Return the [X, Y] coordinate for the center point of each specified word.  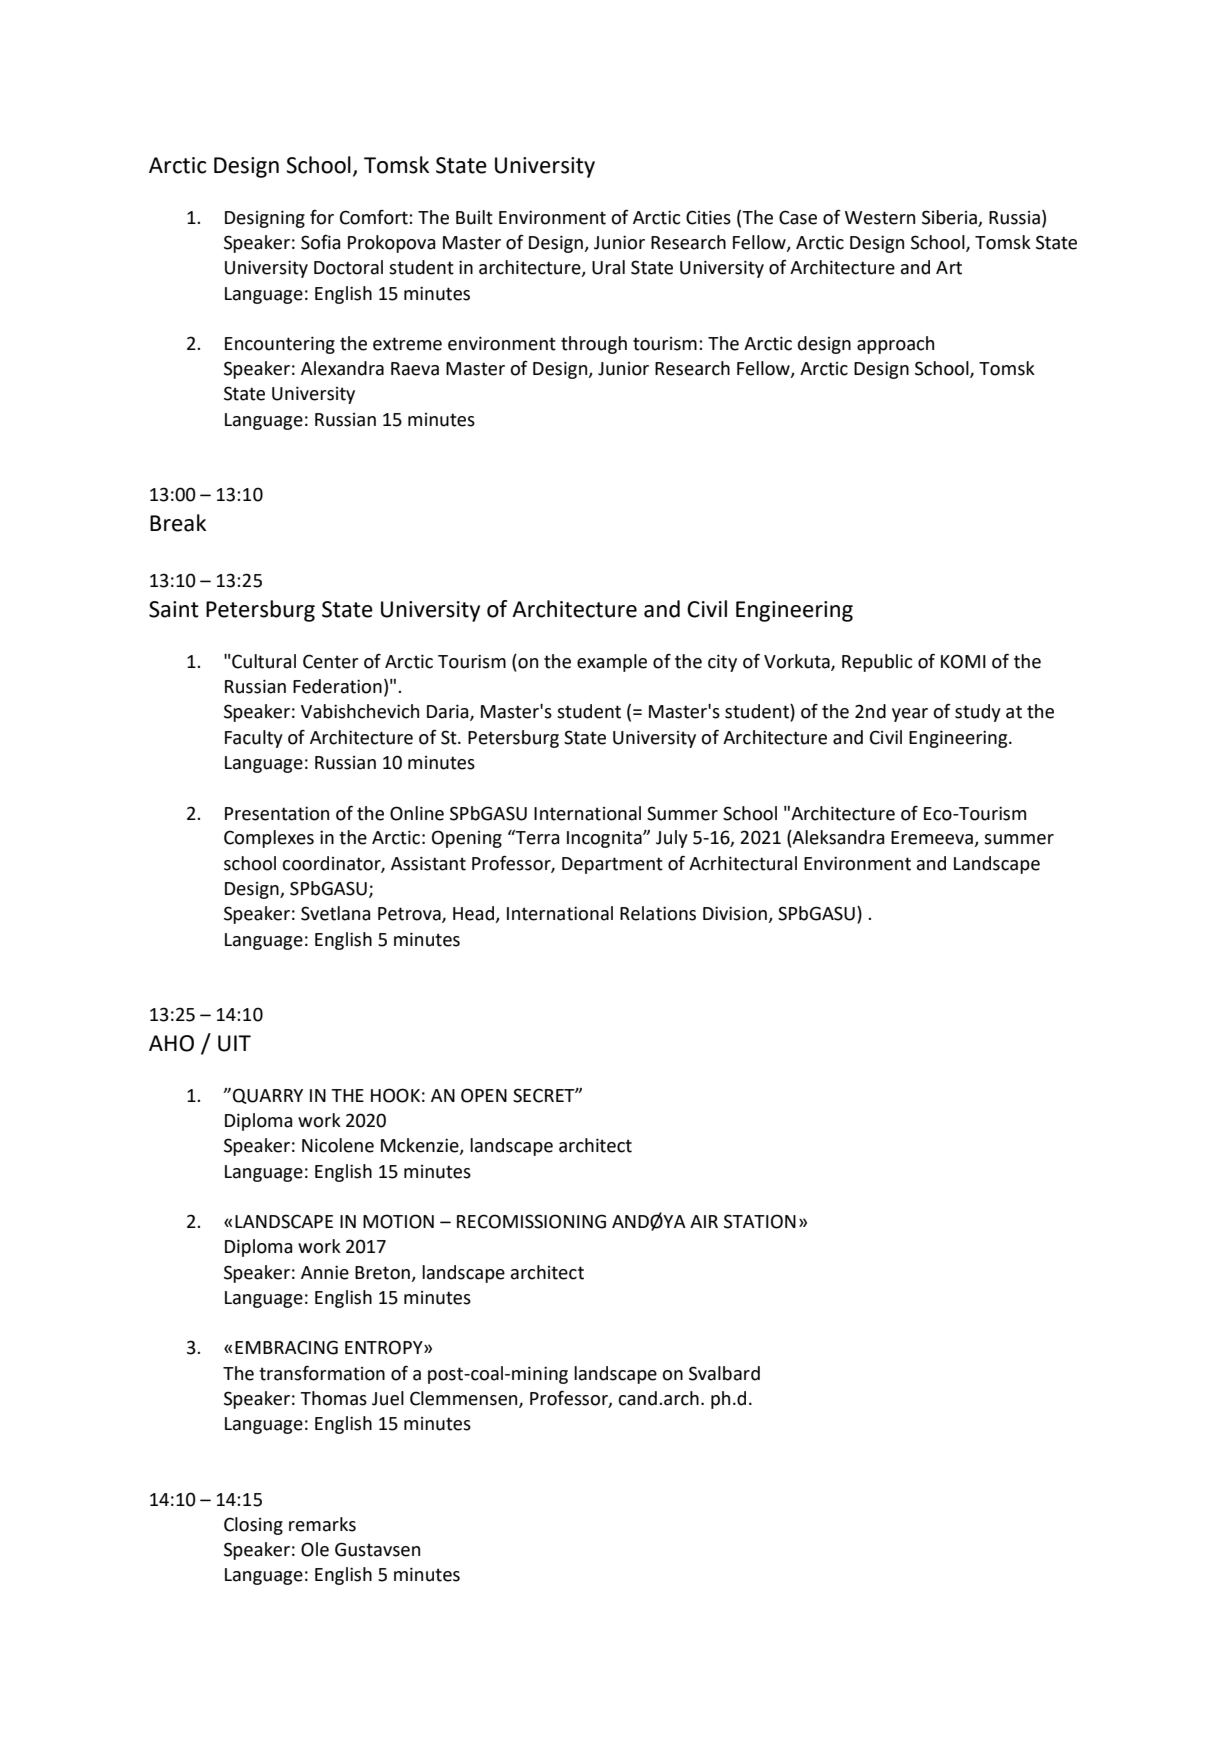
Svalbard [724, 1373]
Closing [253, 1526]
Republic [877, 663]
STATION [760, 1221]
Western [880, 218]
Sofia [320, 242]
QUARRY [268, 1096]
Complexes [269, 839]
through [594, 345]
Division [736, 914]
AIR [704, 1221]
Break [178, 523]
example [612, 663]
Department [612, 865]
